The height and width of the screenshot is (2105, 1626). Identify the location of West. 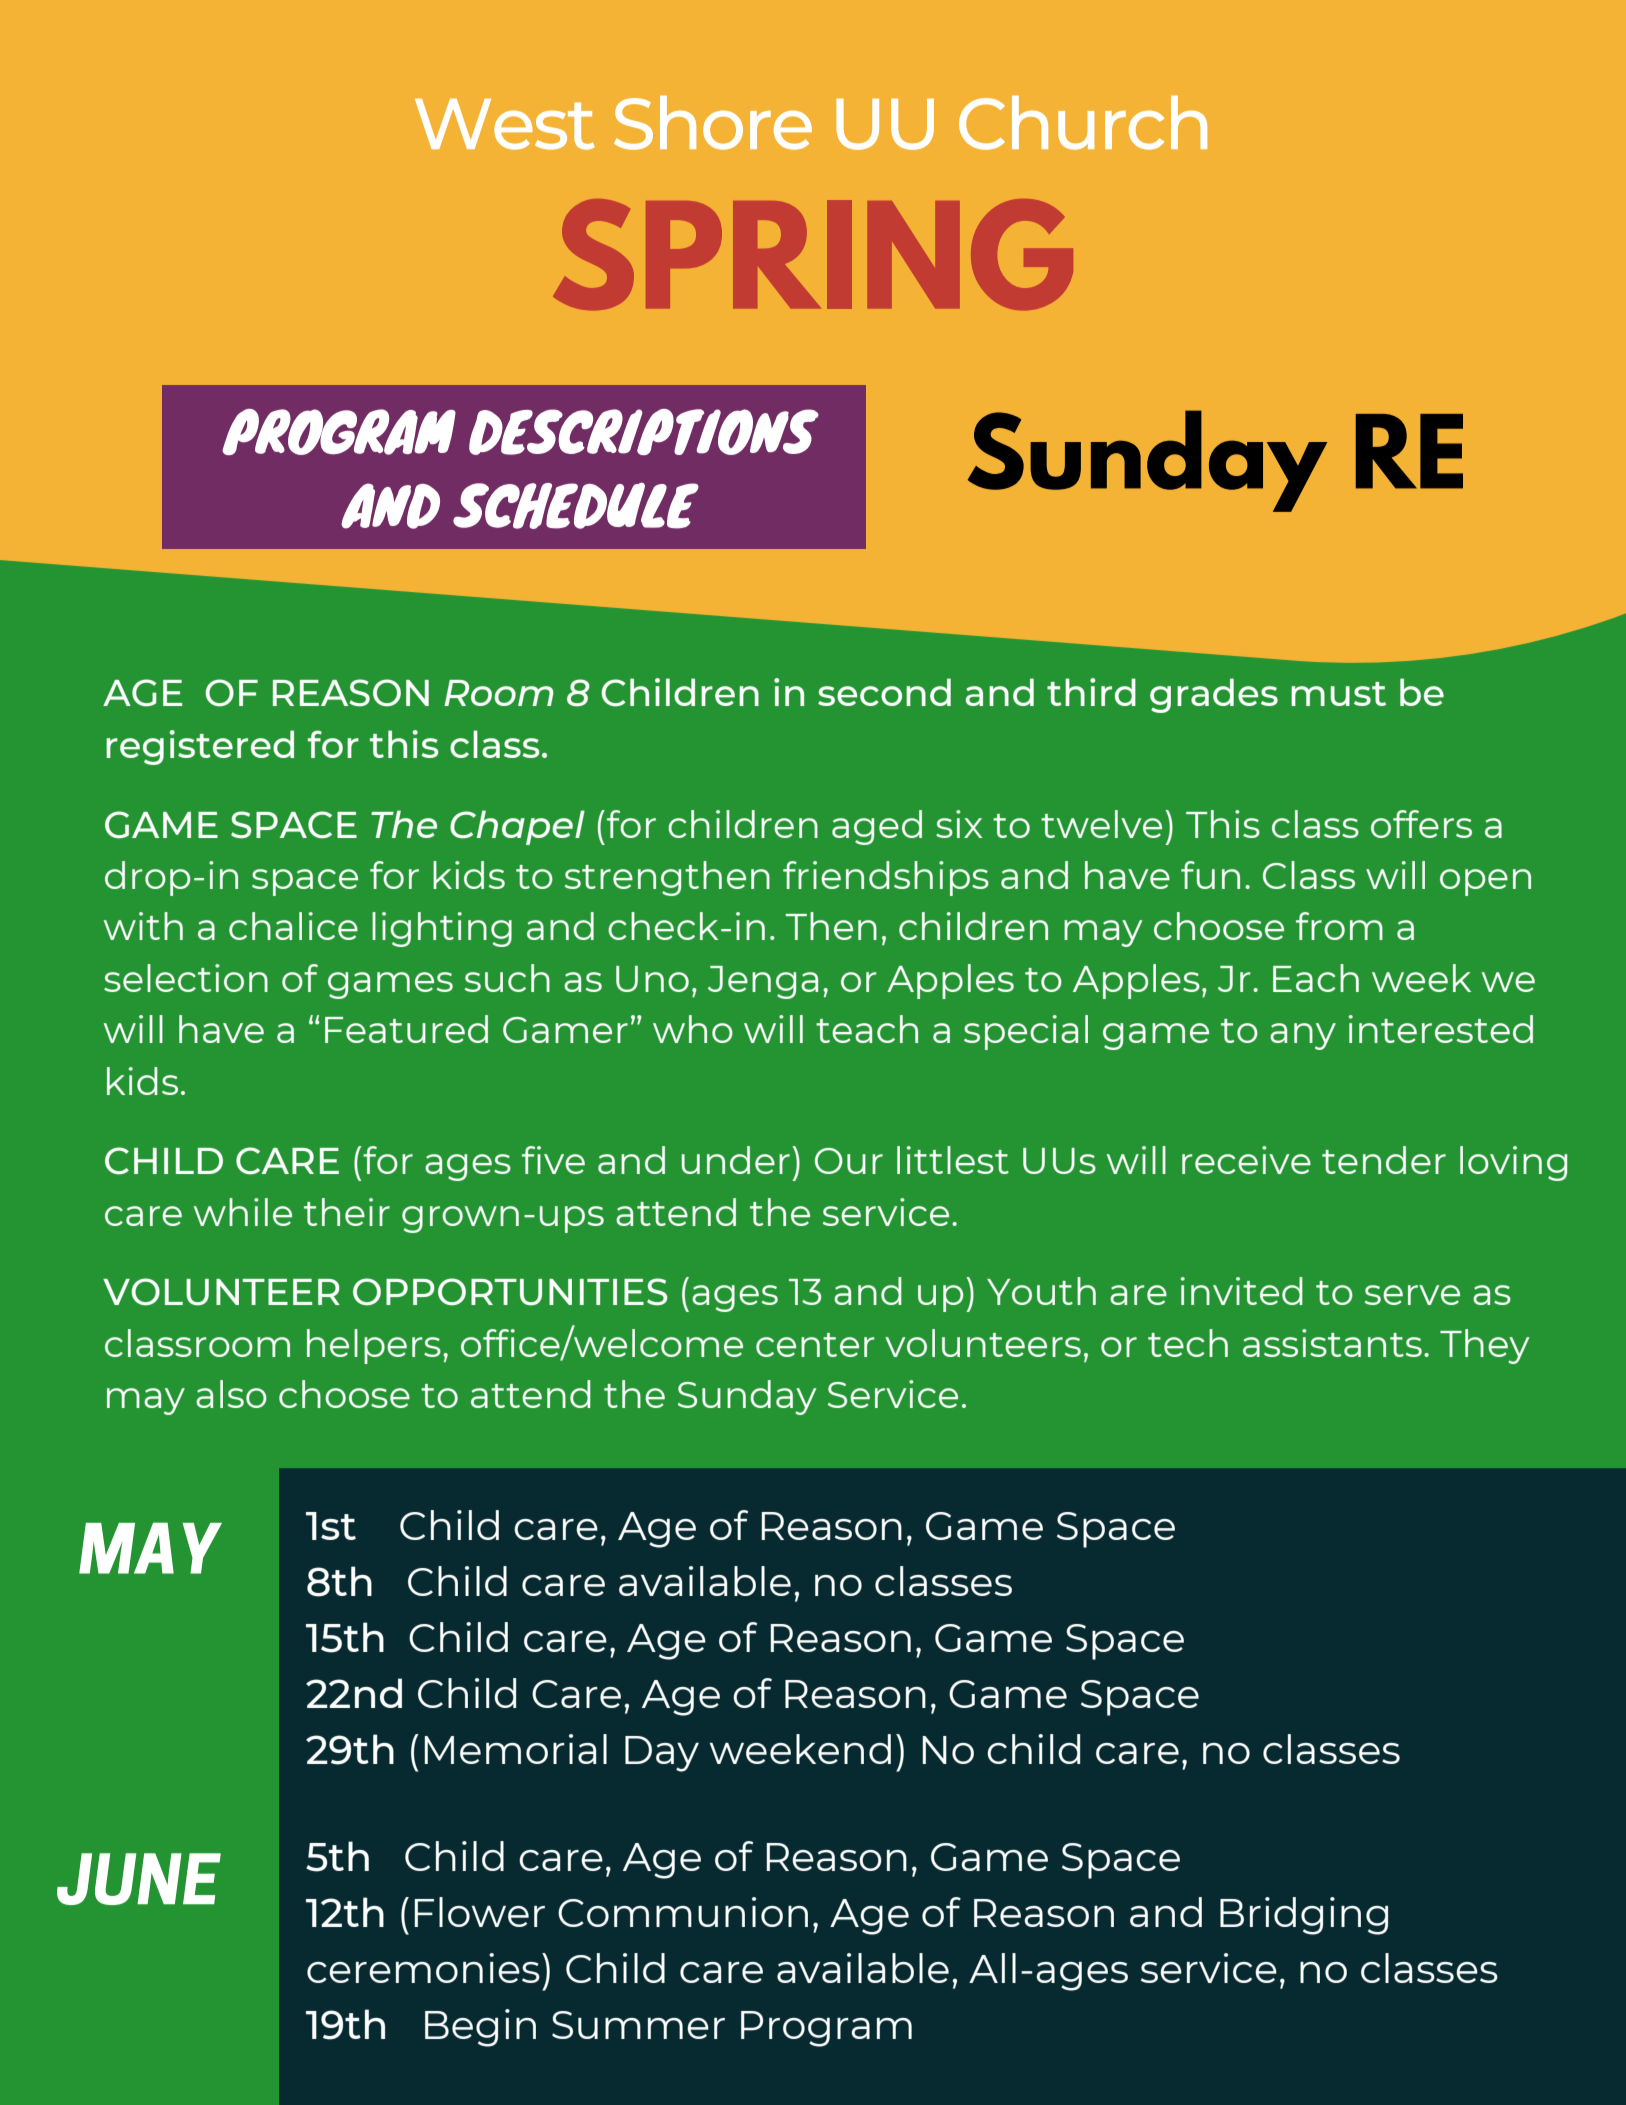
(505, 124).
